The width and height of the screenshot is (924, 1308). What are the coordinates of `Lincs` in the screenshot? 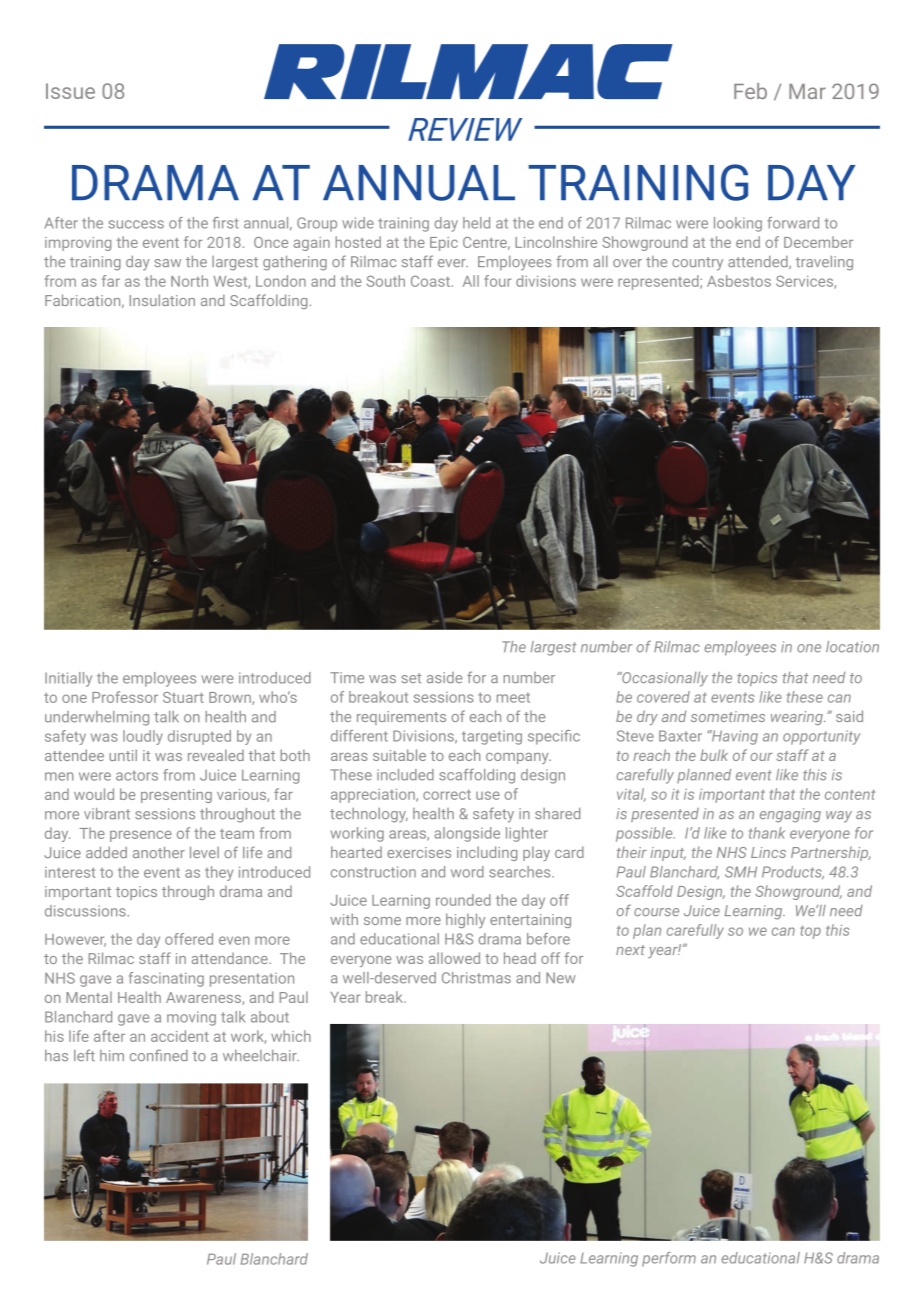 It's located at (768, 852).
